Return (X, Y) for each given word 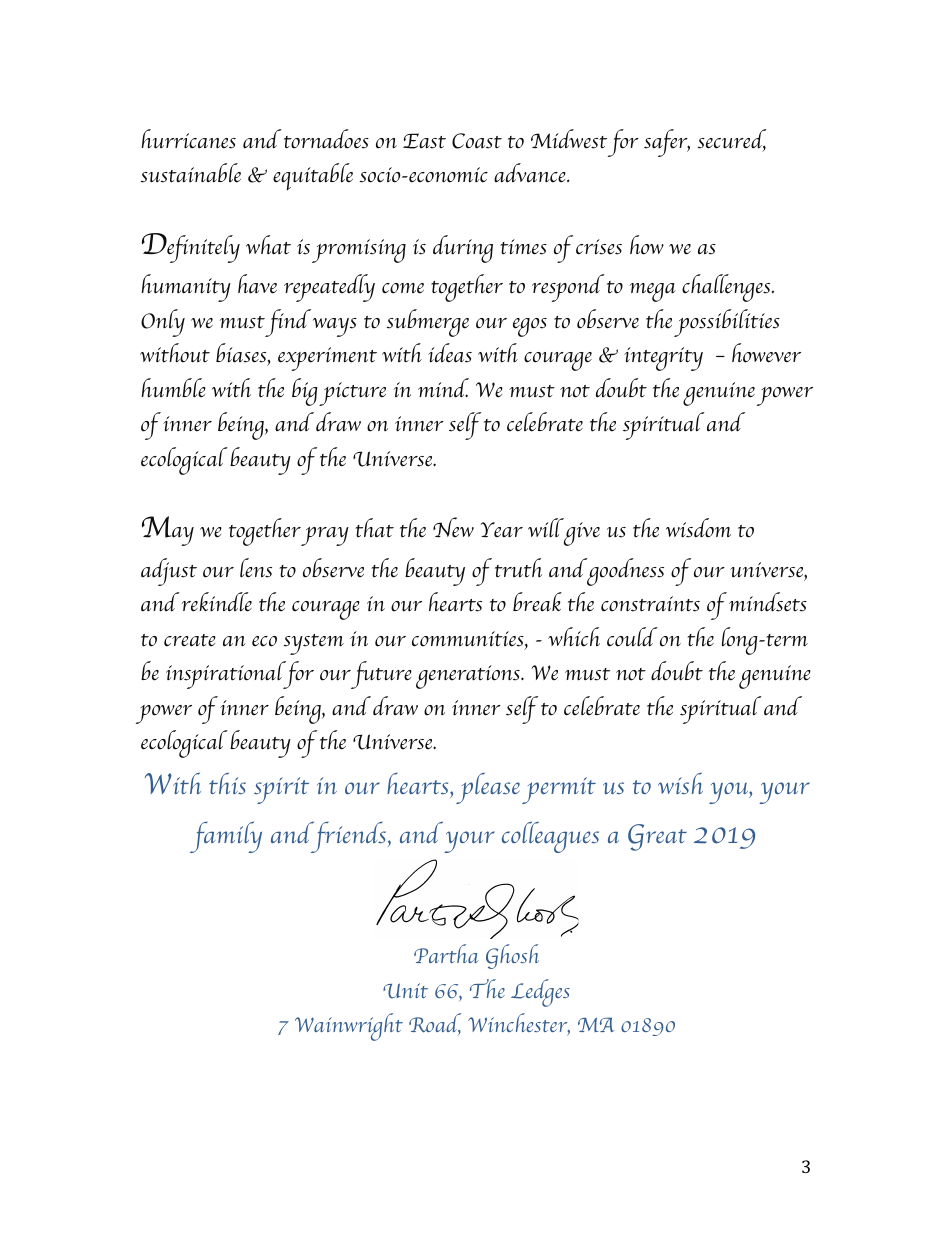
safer (667, 143)
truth (518, 568)
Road (435, 1024)
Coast (477, 141)
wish (680, 783)
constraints (650, 604)
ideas (450, 353)
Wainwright (349, 1027)
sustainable (191, 173)
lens (256, 568)
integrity (663, 359)
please (488, 788)
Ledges (540, 993)
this (227, 783)
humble (173, 388)
